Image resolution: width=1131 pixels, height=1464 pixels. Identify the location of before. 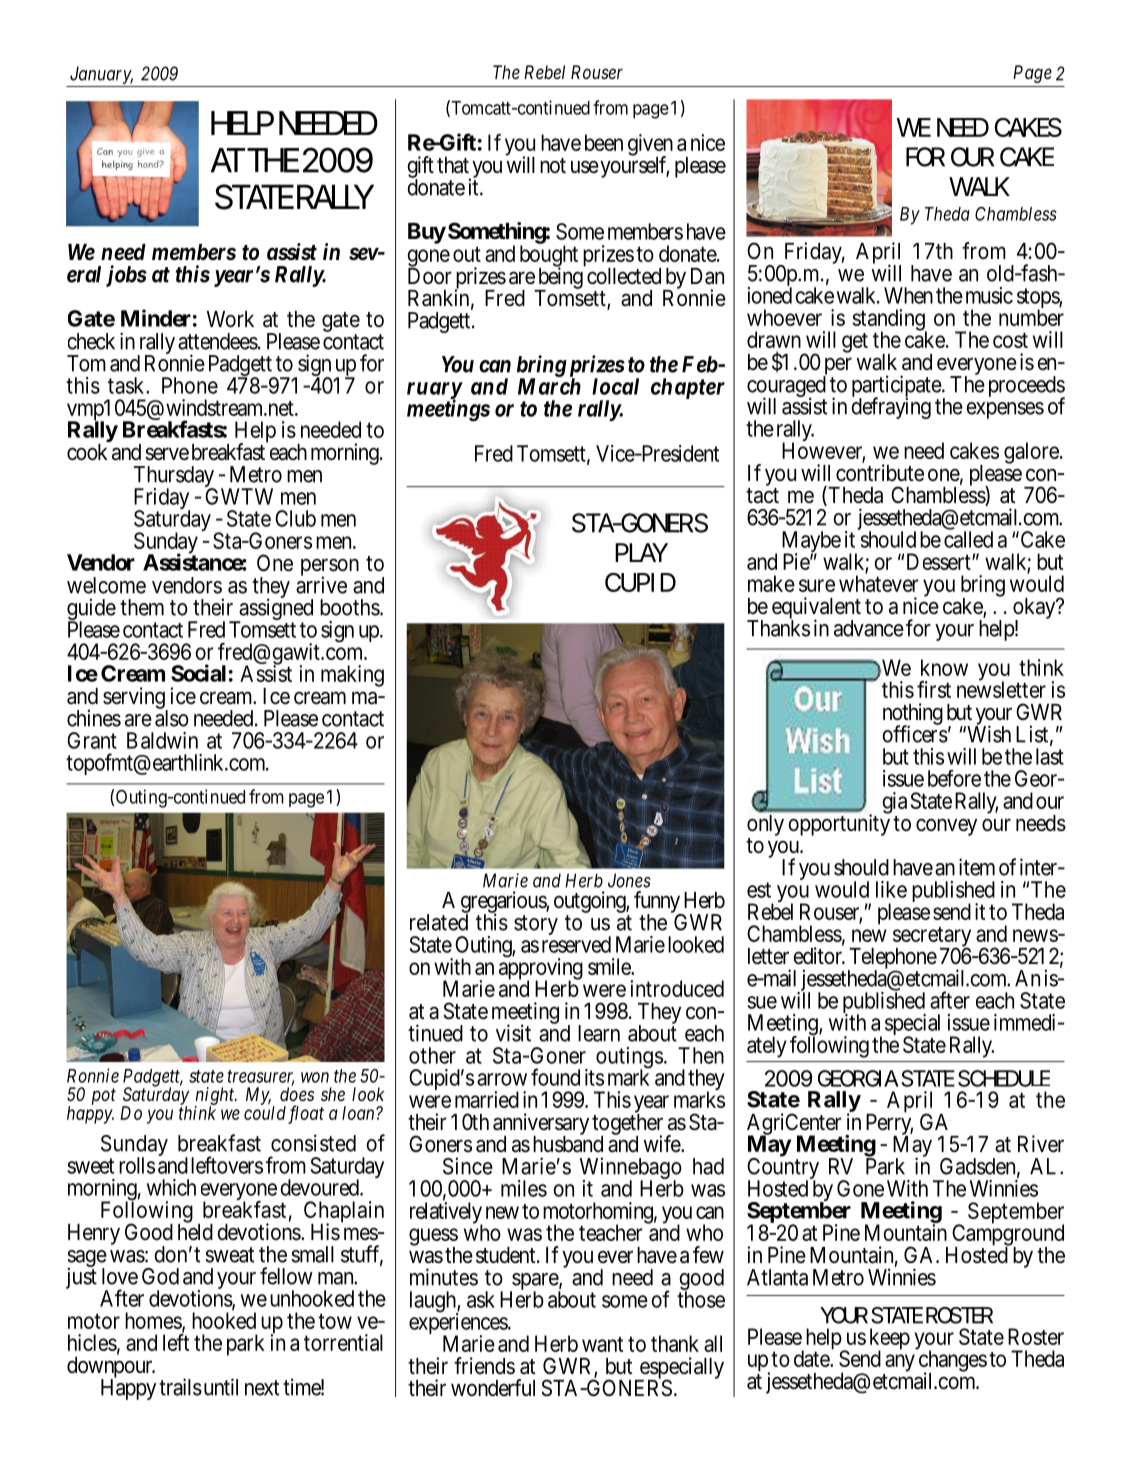
(954, 778).
